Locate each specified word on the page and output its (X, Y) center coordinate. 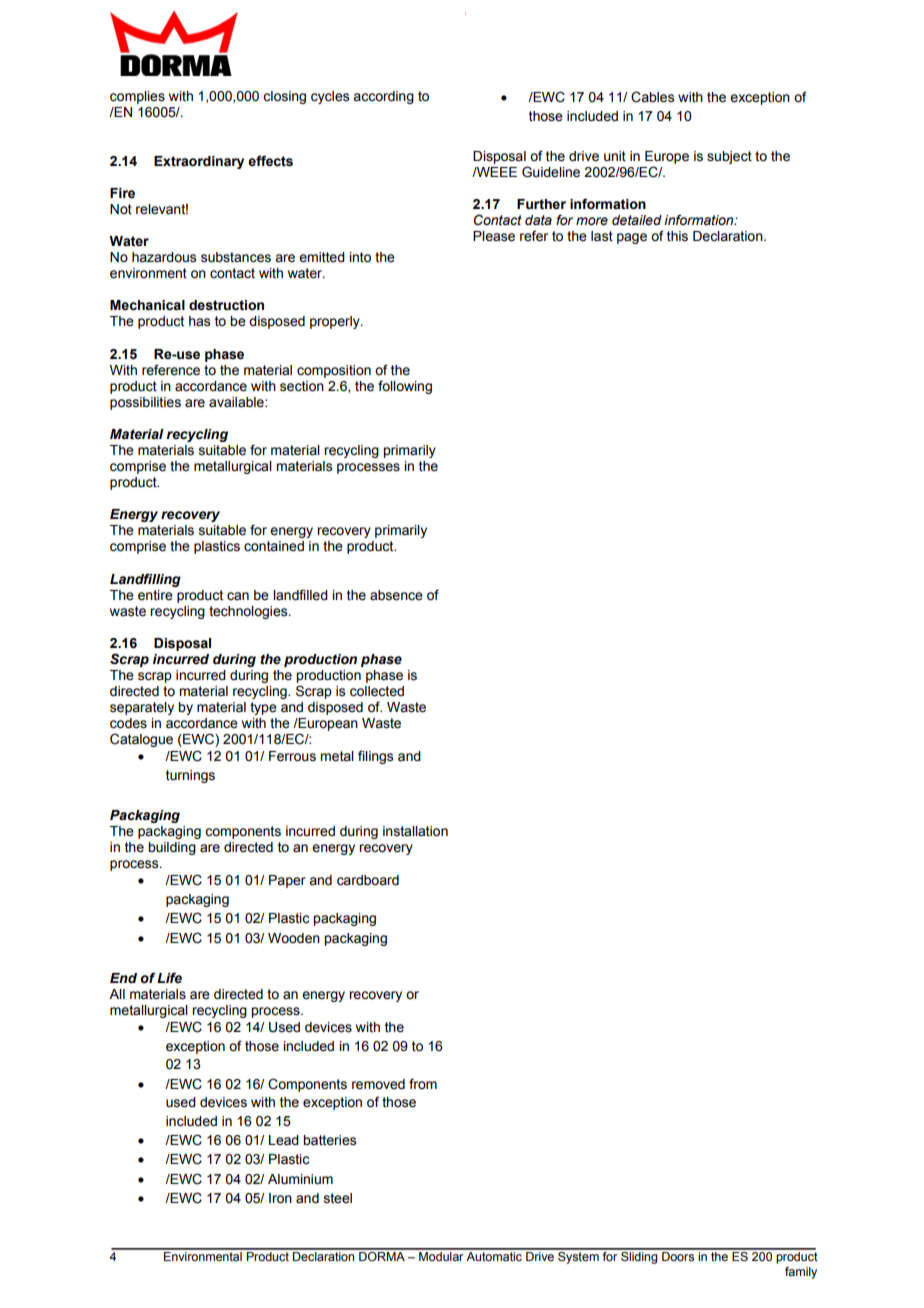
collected (377, 691)
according (383, 97)
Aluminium (300, 1179)
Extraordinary (199, 162)
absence (396, 595)
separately (142, 708)
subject (729, 157)
